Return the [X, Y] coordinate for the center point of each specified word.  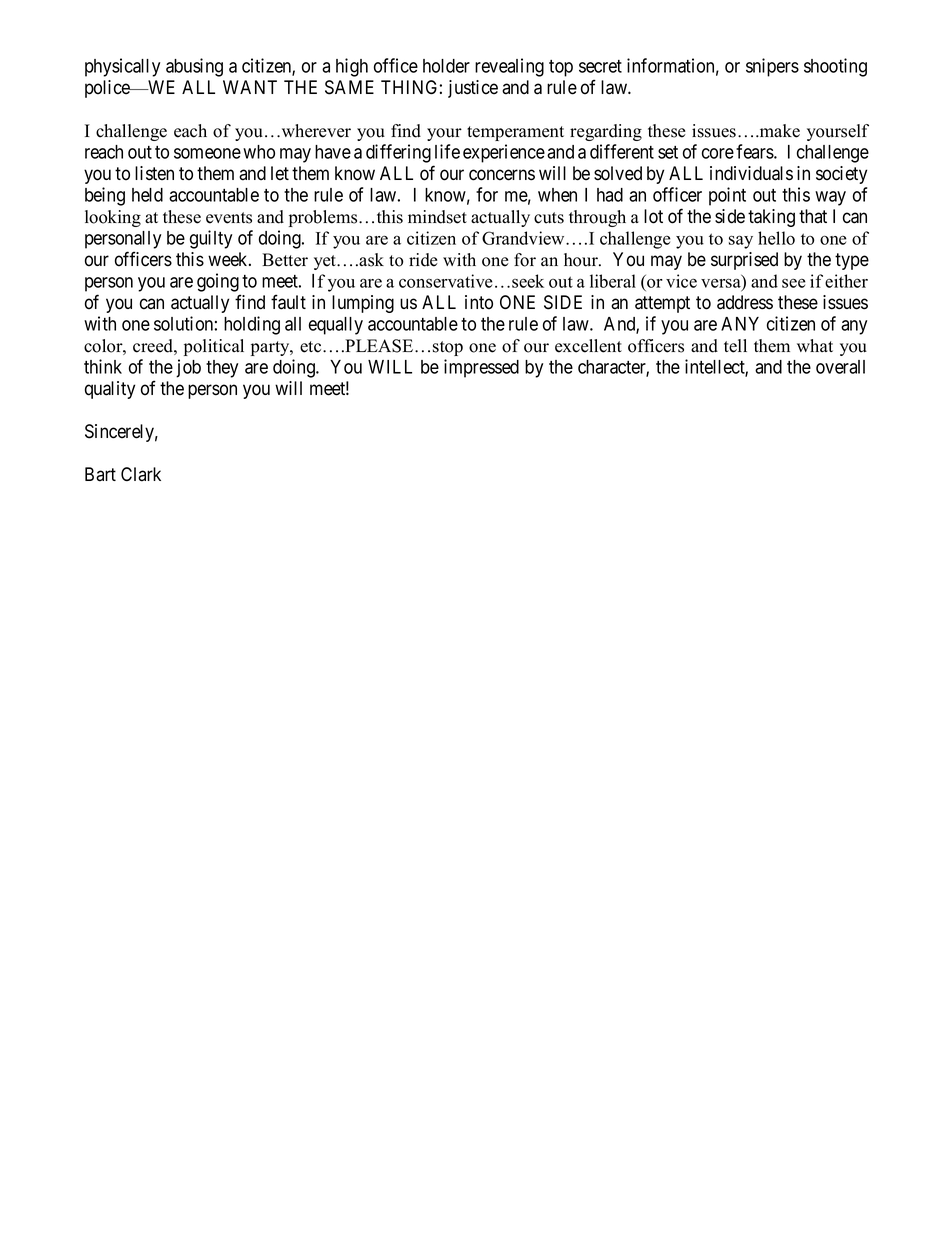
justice [473, 89]
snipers [772, 67]
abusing [194, 67]
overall [840, 367]
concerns [502, 175]
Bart [100, 474]
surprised [744, 261]
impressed [481, 368]
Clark [141, 474]
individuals [751, 173]
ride [423, 260]
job [188, 368]
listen [154, 173]
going [218, 282]
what [815, 345]
